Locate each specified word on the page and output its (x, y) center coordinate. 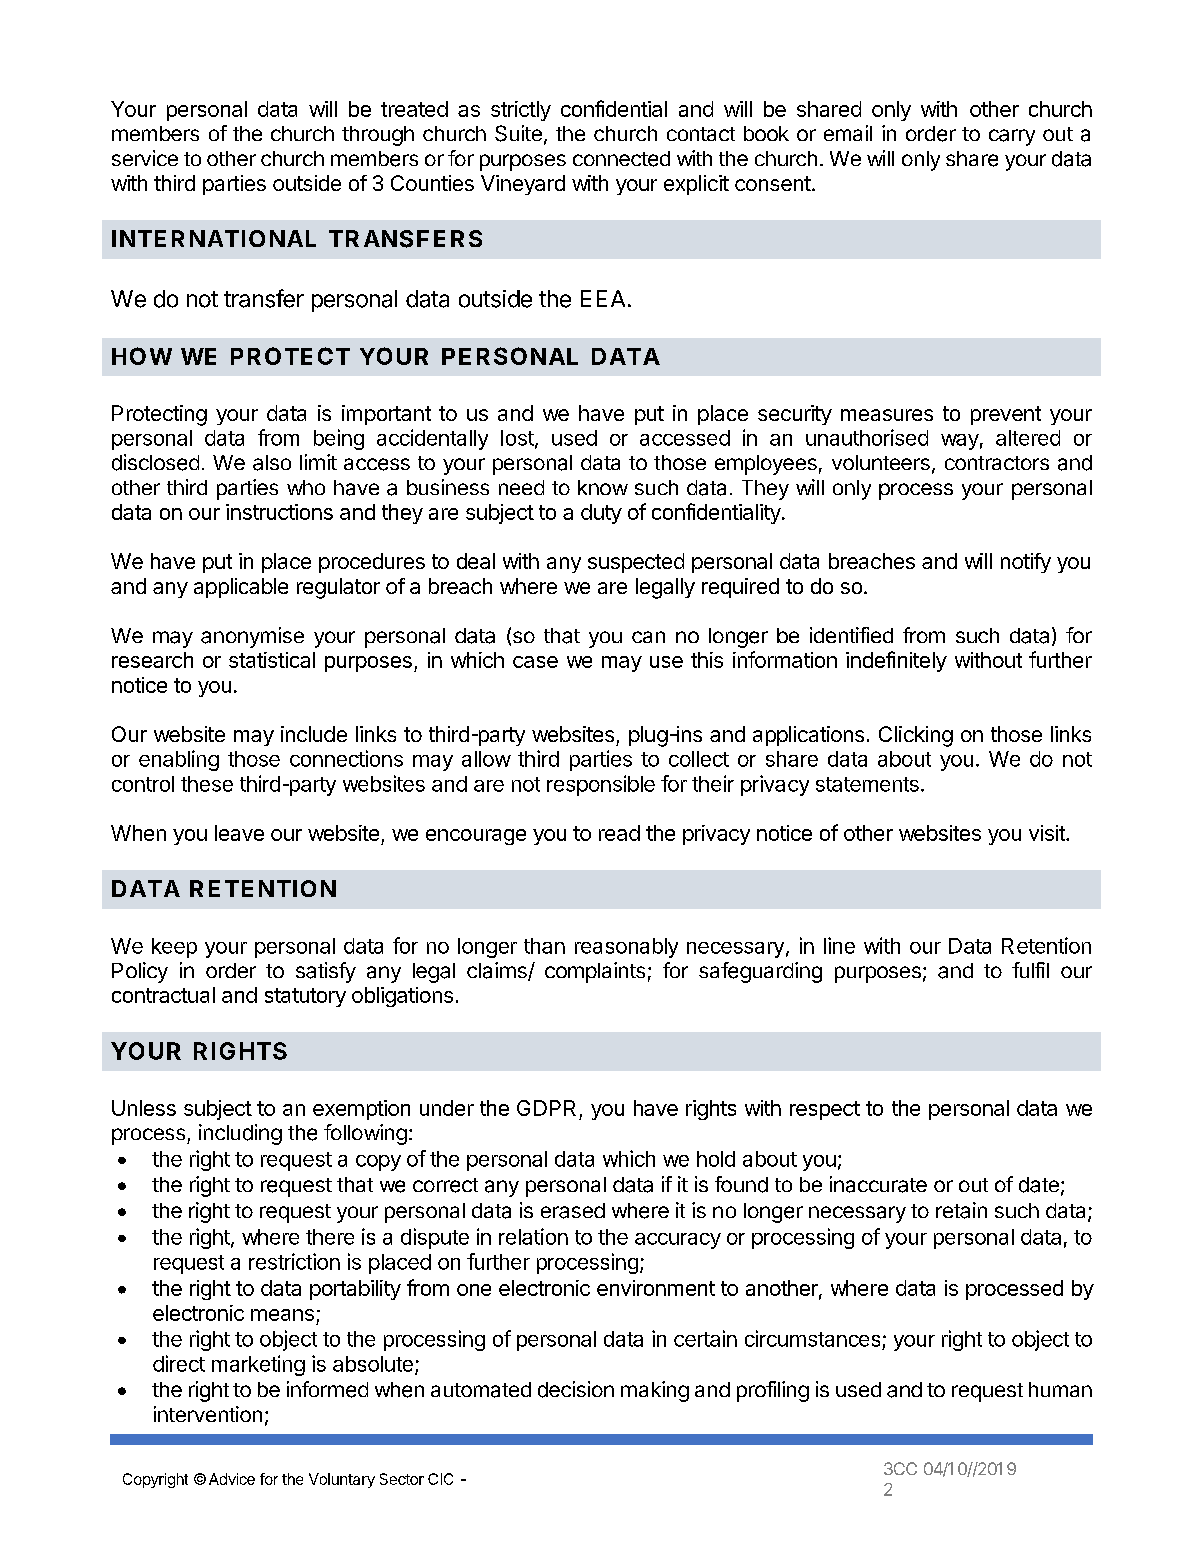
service (145, 158)
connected (621, 159)
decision (576, 1389)
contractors (997, 463)
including (240, 1134)
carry (1012, 137)
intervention (208, 1414)
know (603, 487)
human (1060, 1389)
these (207, 784)
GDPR (546, 1108)
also (272, 463)
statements (867, 784)
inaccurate (878, 1184)
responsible (601, 785)
